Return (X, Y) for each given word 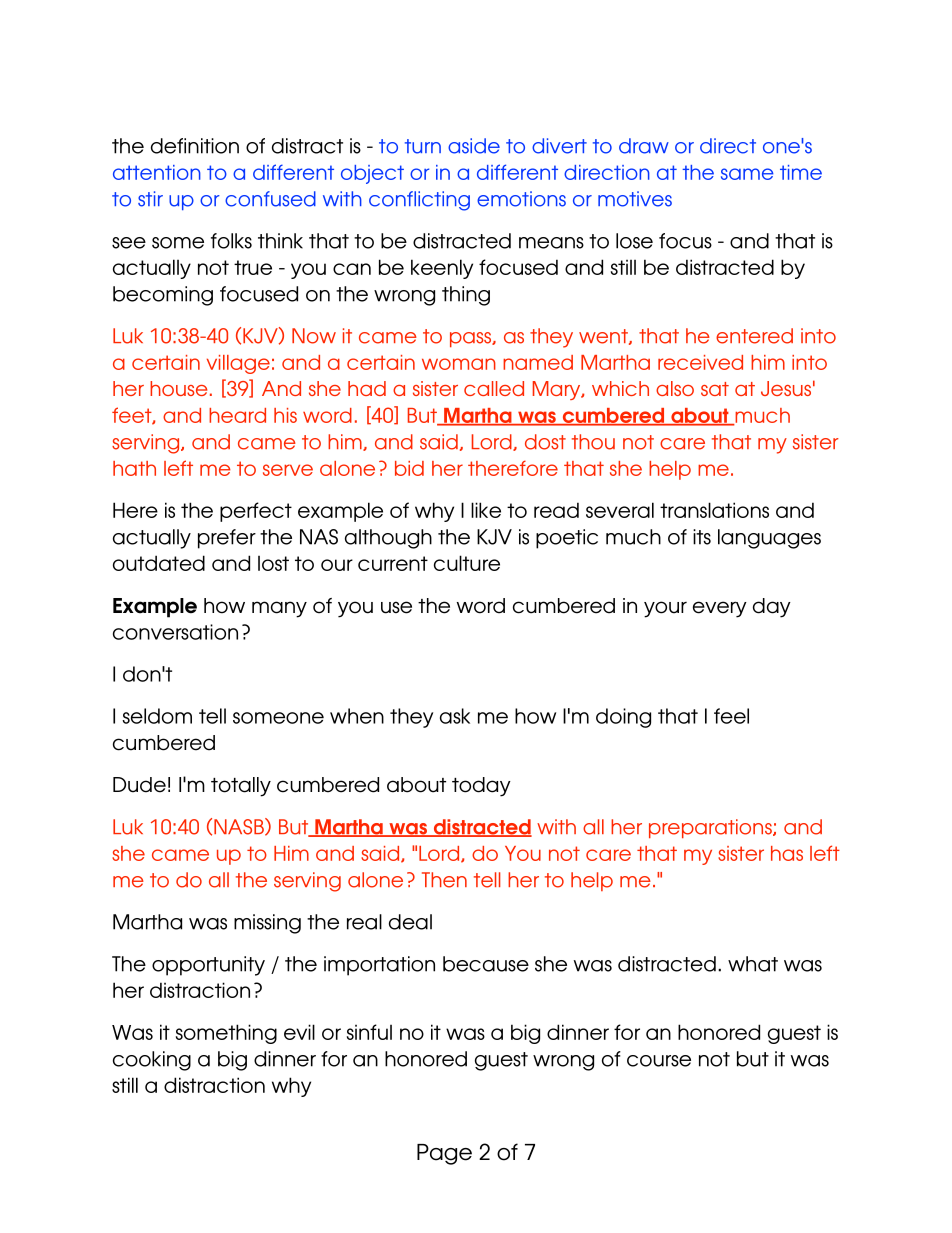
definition (195, 146)
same (747, 174)
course (659, 1061)
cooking (152, 1061)
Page (444, 1154)
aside (474, 146)
